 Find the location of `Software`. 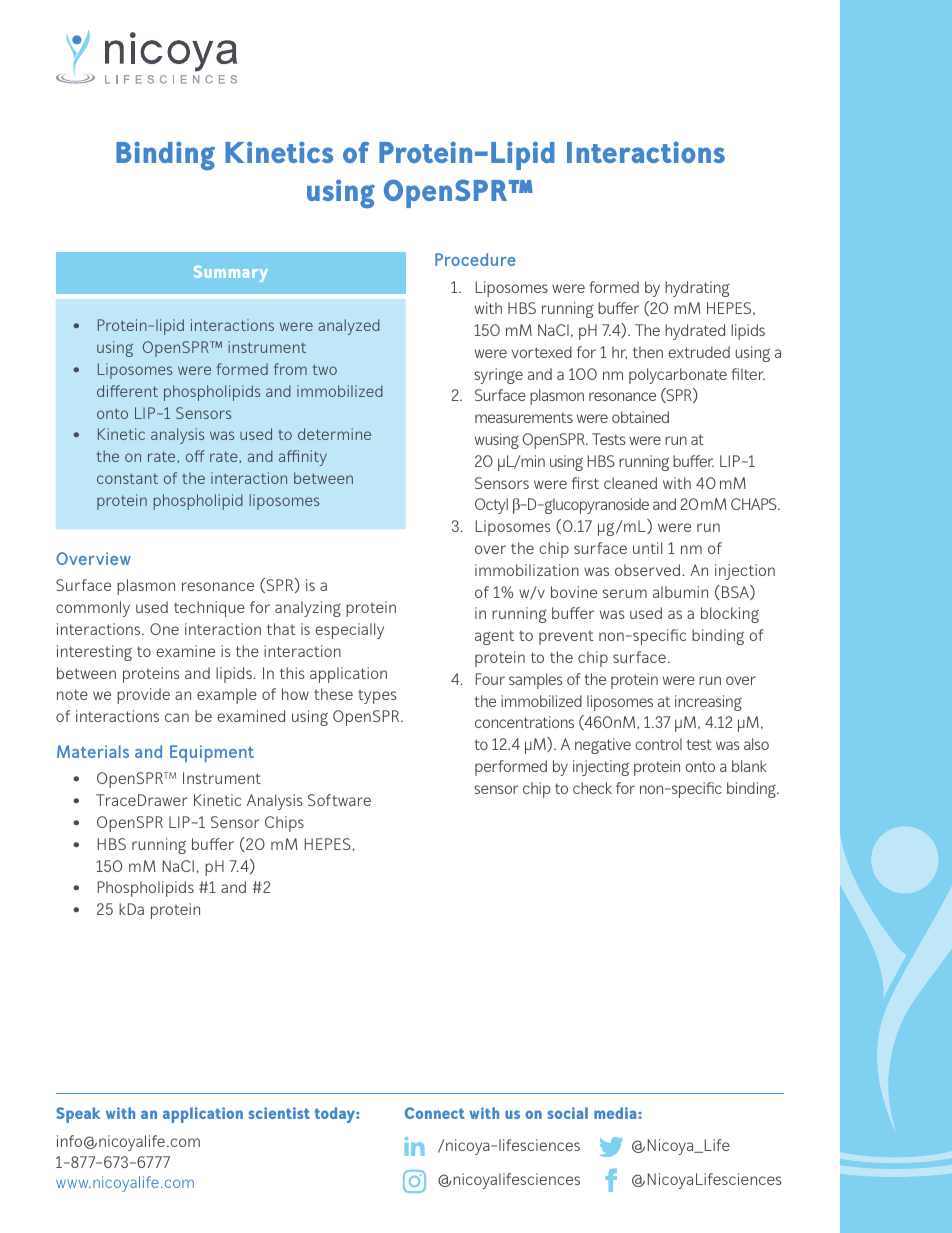

Software is located at coordinates (339, 800).
